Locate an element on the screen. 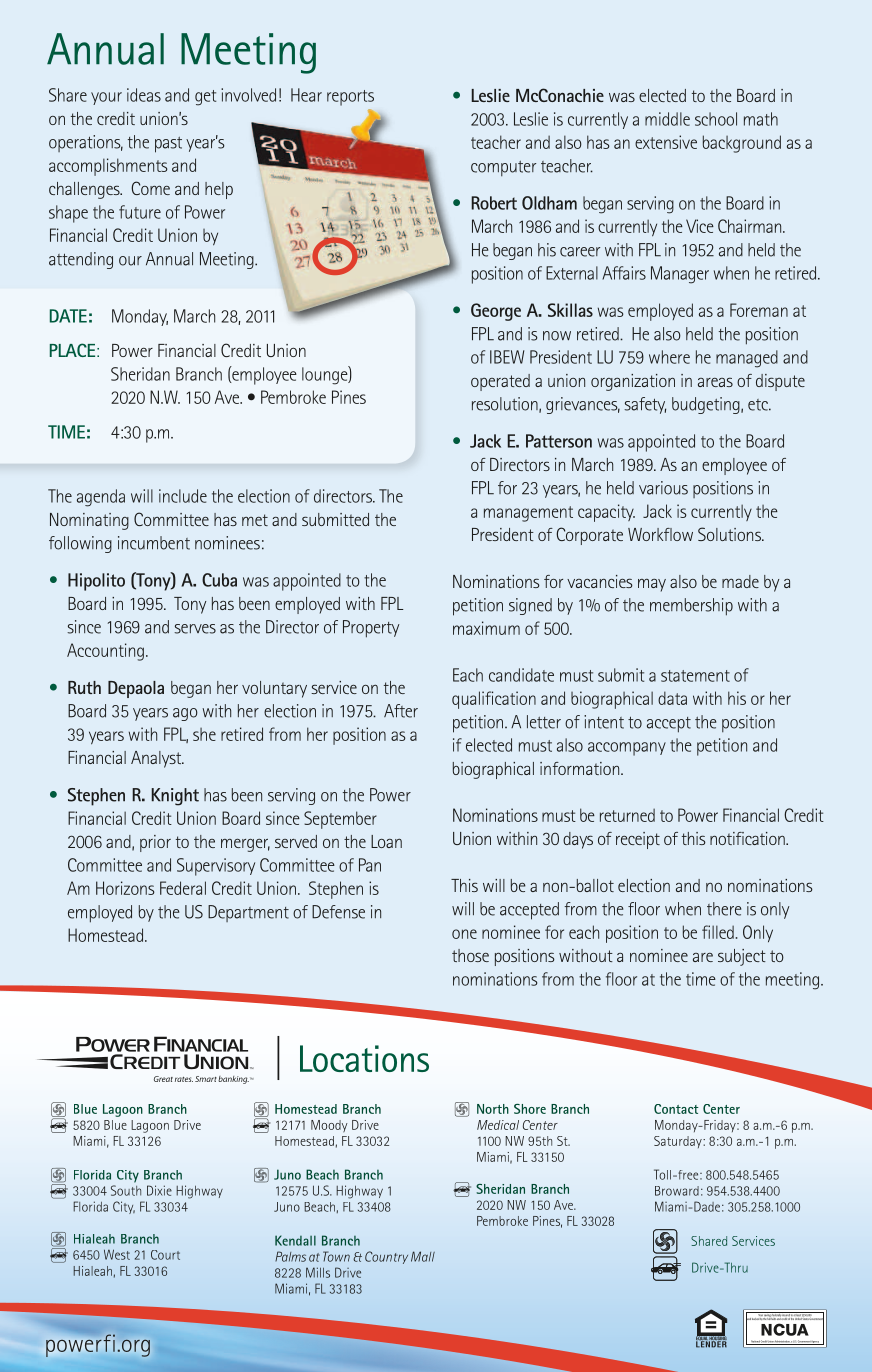 The height and width of the screenshot is (1372, 872). past is located at coordinates (168, 145).
